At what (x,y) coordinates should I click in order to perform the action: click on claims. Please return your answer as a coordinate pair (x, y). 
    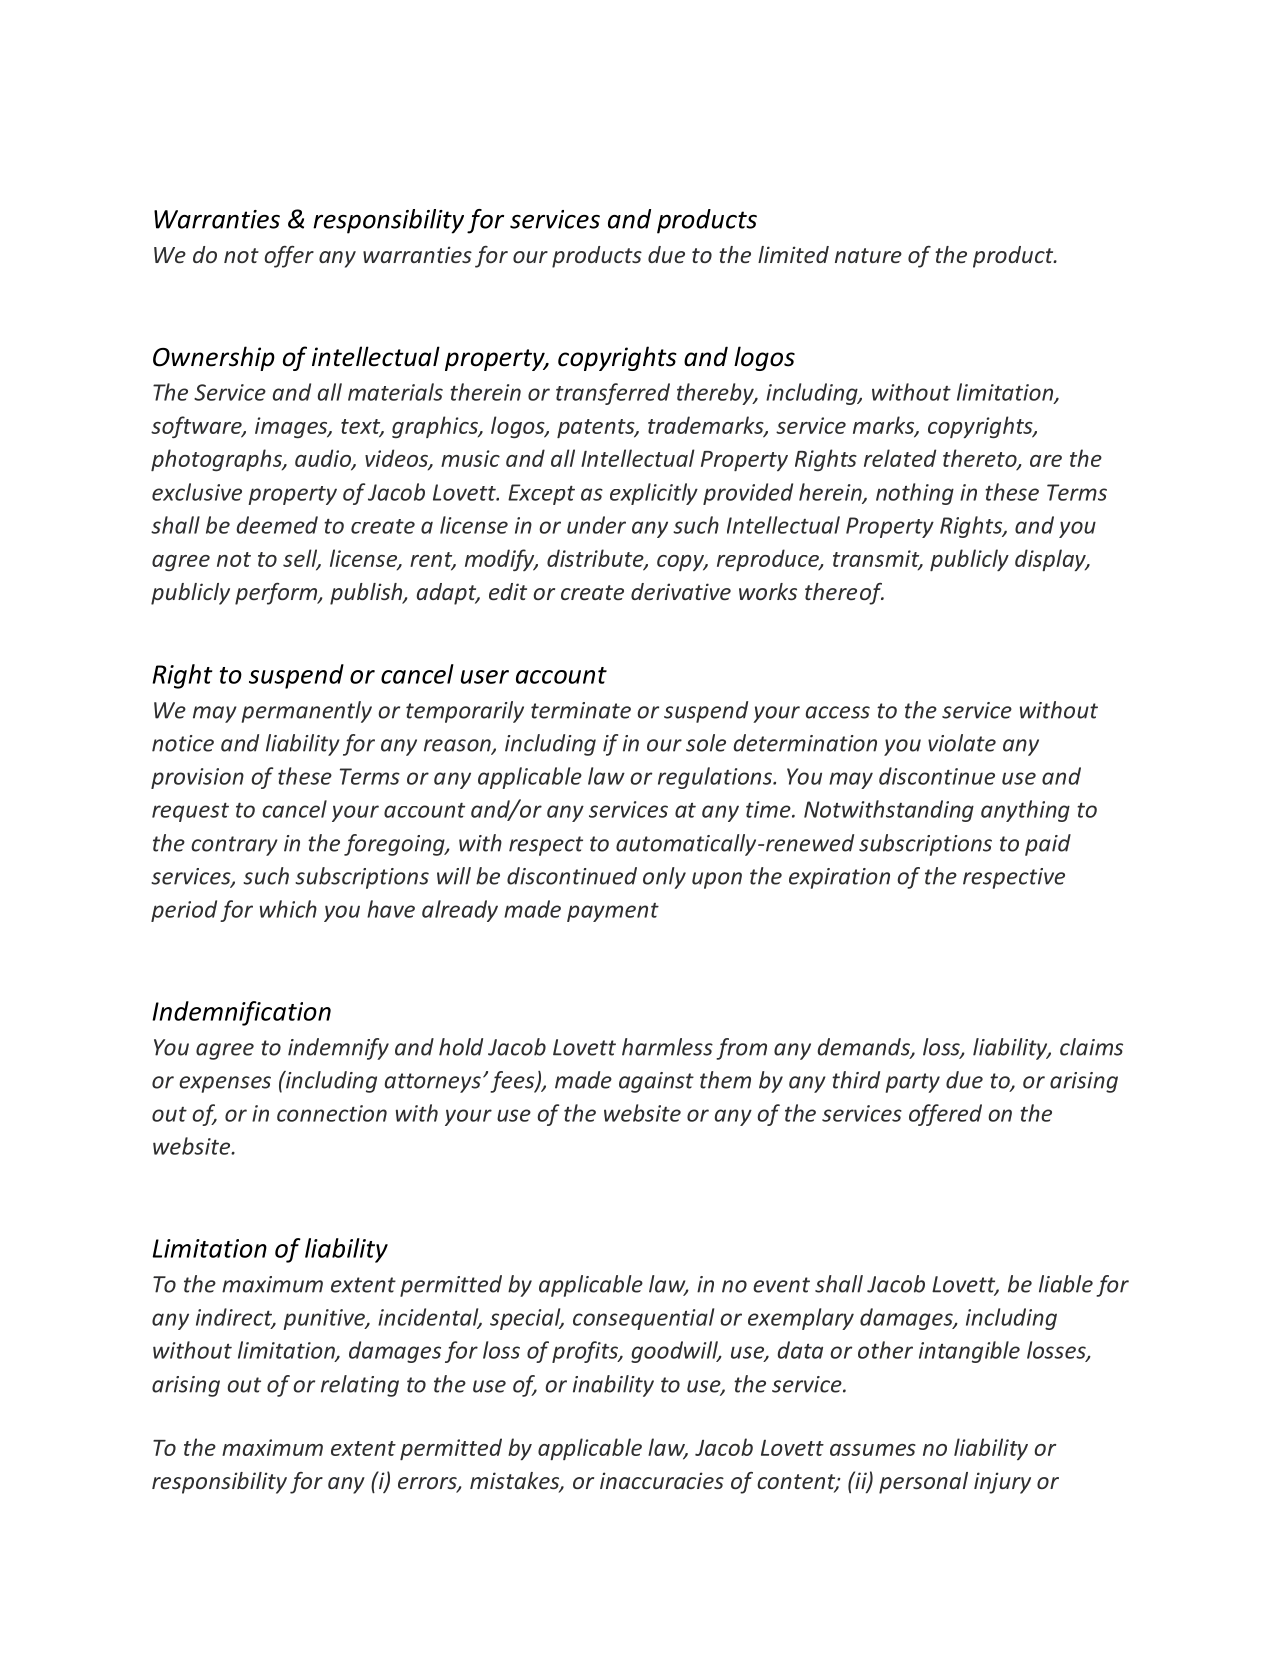
    Looking at the image, I should click on (1091, 1047).
